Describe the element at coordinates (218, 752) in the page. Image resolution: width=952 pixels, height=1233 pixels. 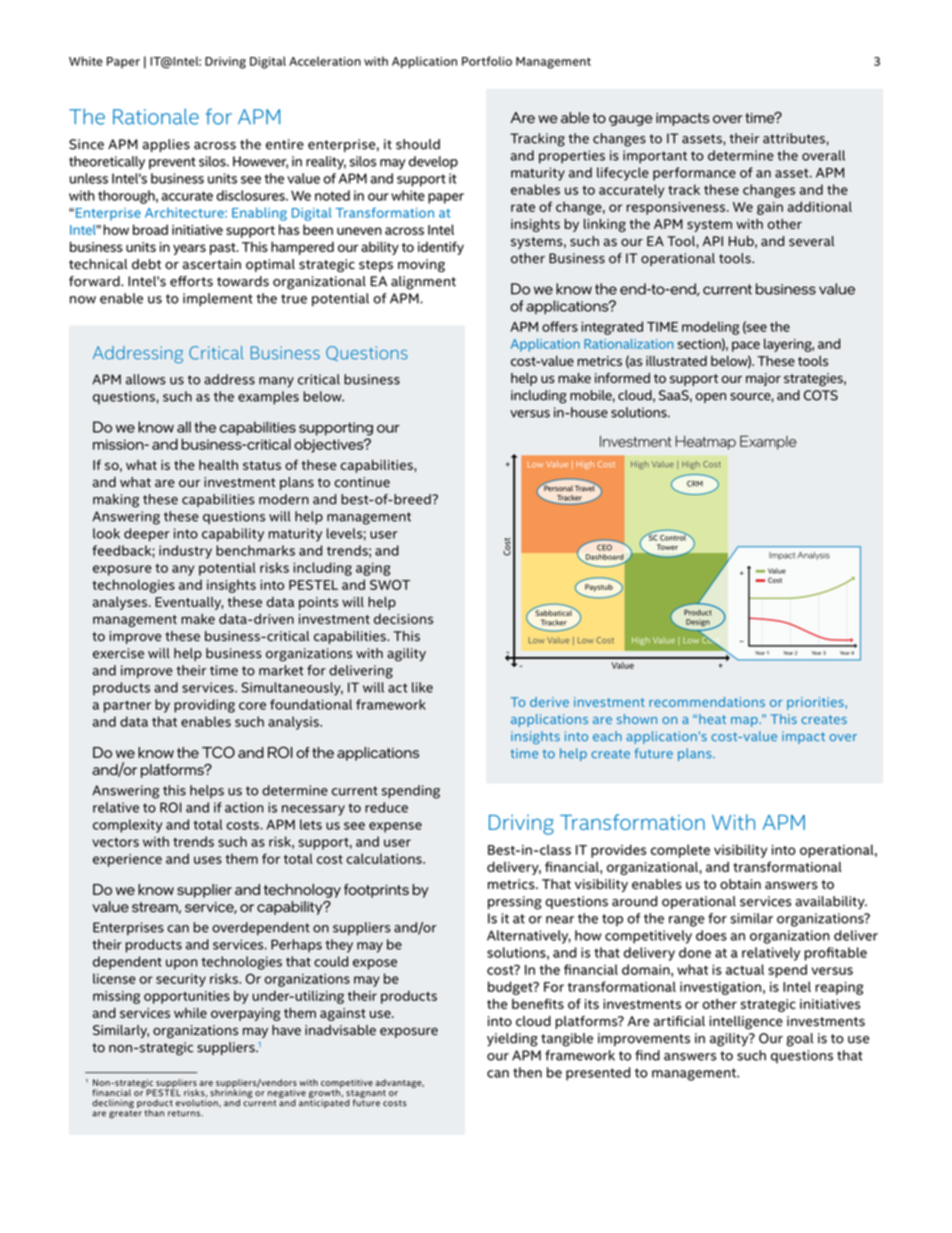
I see `TCO` at that location.
